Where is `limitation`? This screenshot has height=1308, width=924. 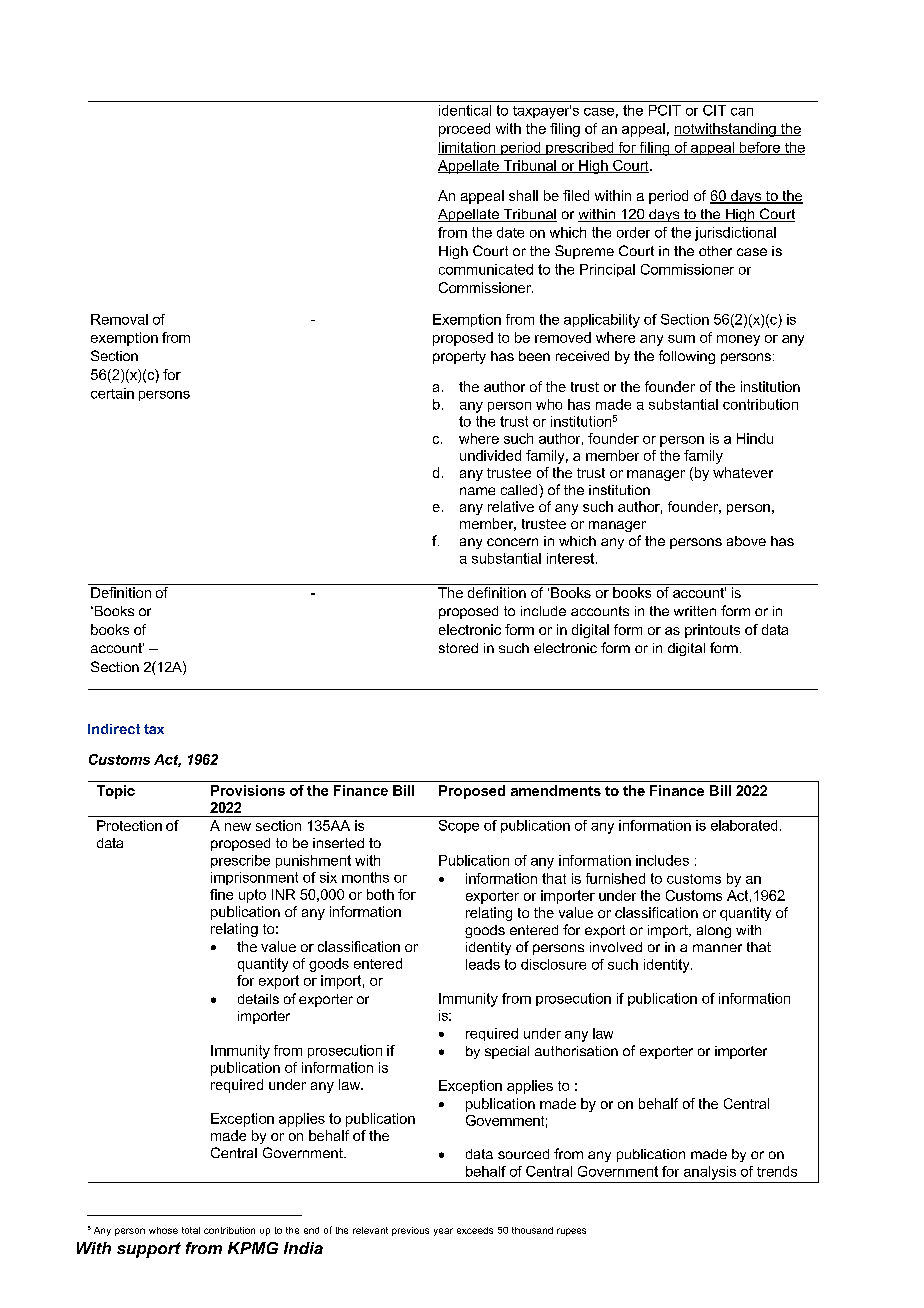
limitation is located at coordinates (468, 148).
